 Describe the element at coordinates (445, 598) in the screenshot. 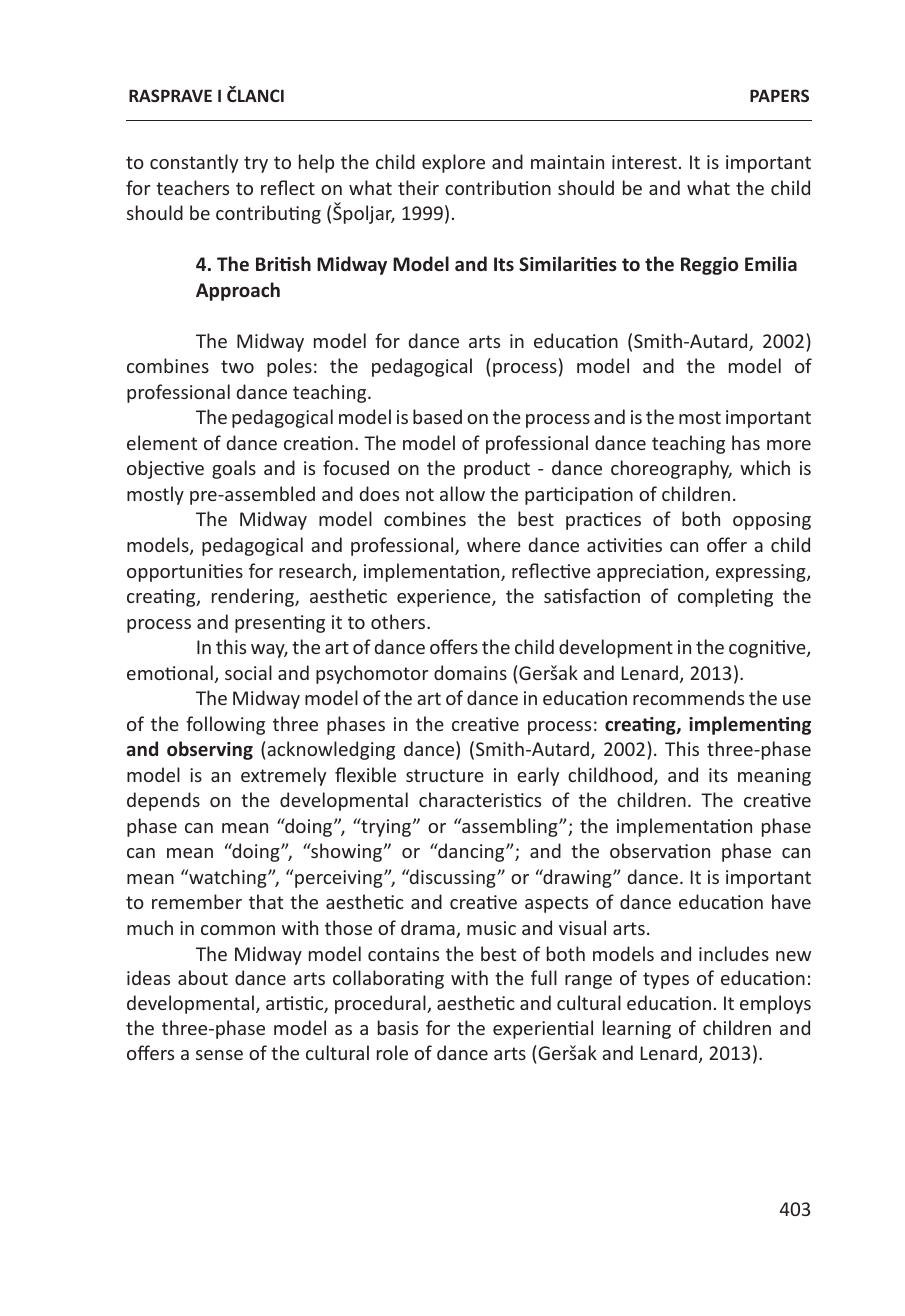

I see `experience` at that location.
